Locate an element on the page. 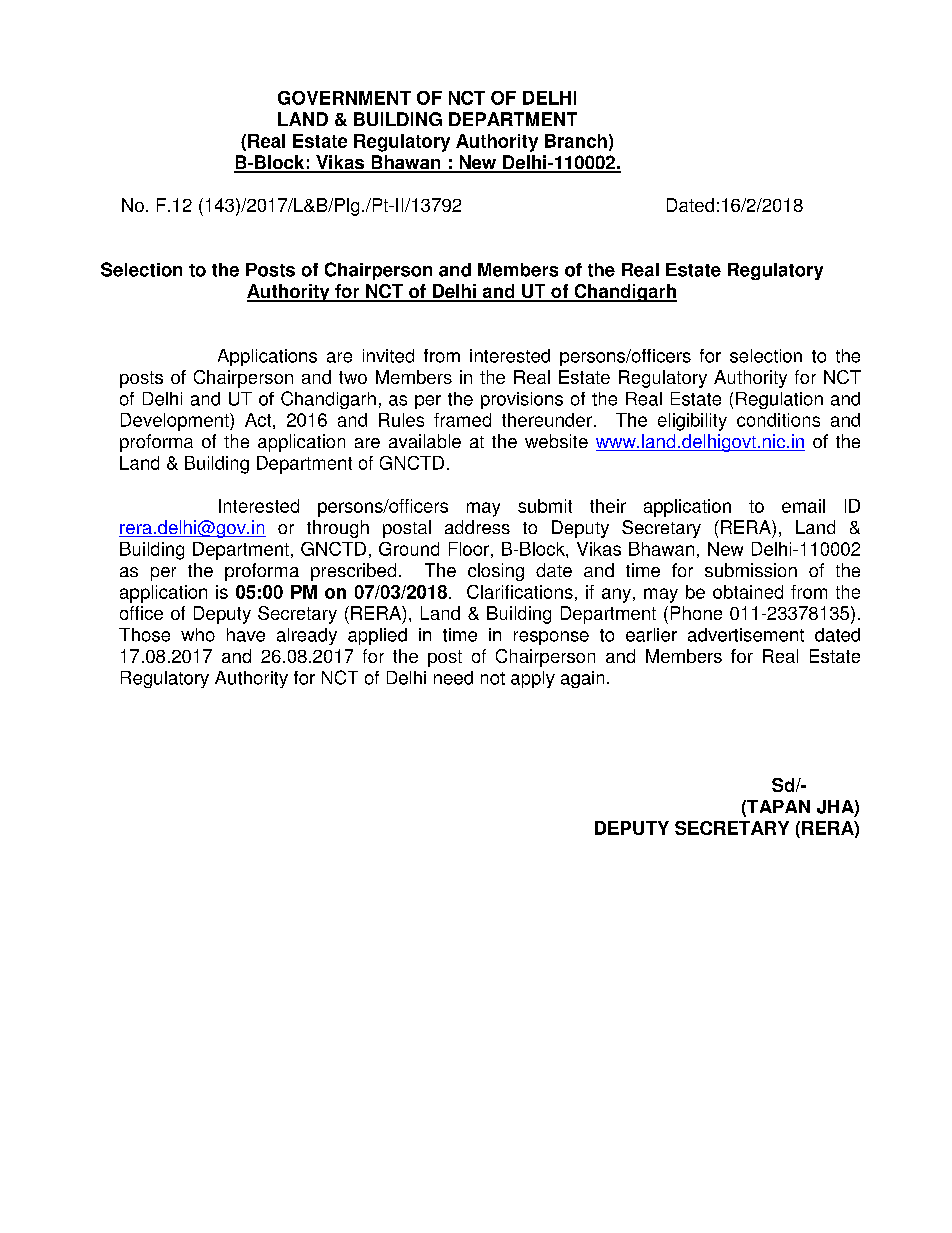  GOVERNMENT is located at coordinates (344, 98).
